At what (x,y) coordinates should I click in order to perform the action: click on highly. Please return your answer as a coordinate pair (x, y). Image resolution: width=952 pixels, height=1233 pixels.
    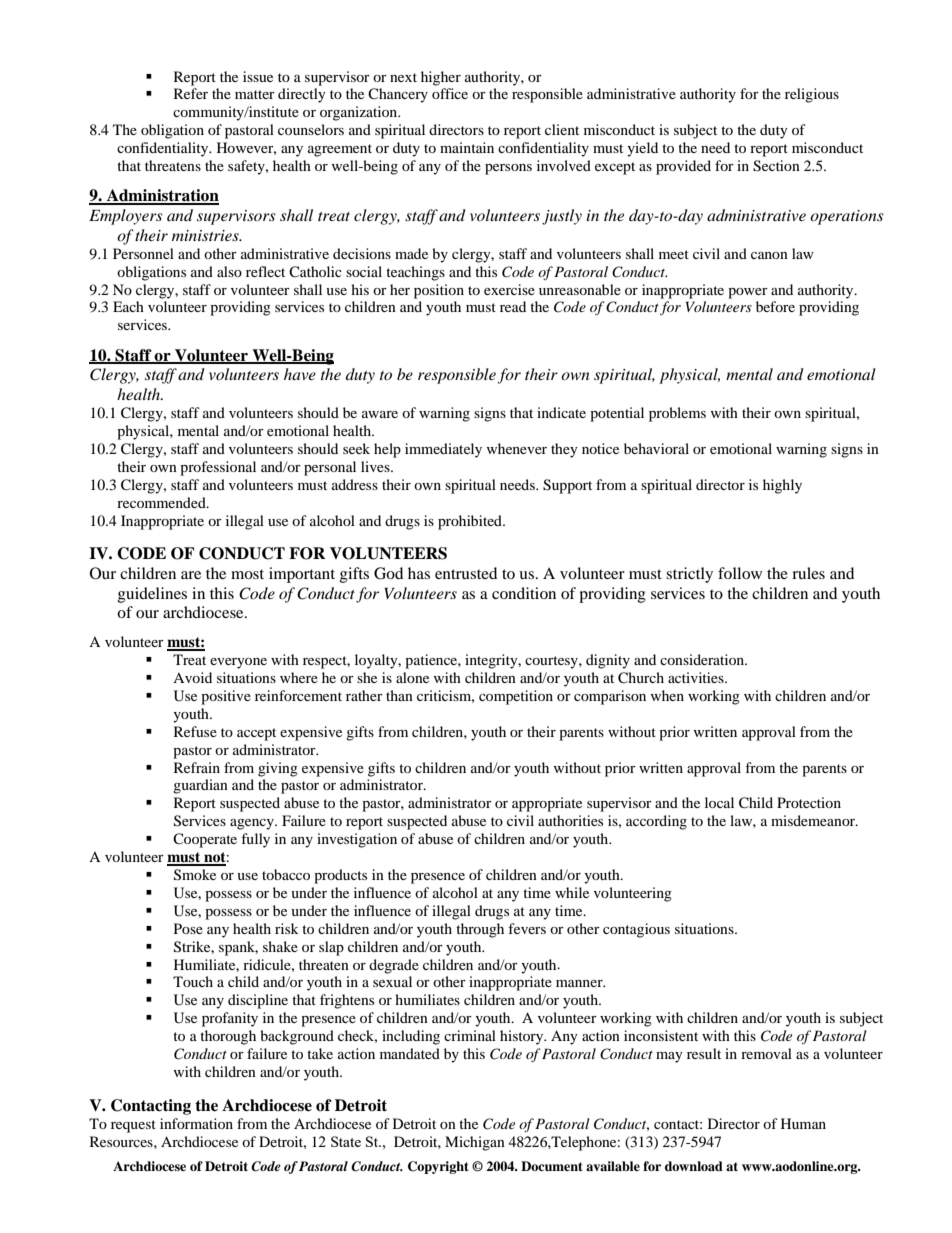
    Looking at the image, I should click on (782, 486).
